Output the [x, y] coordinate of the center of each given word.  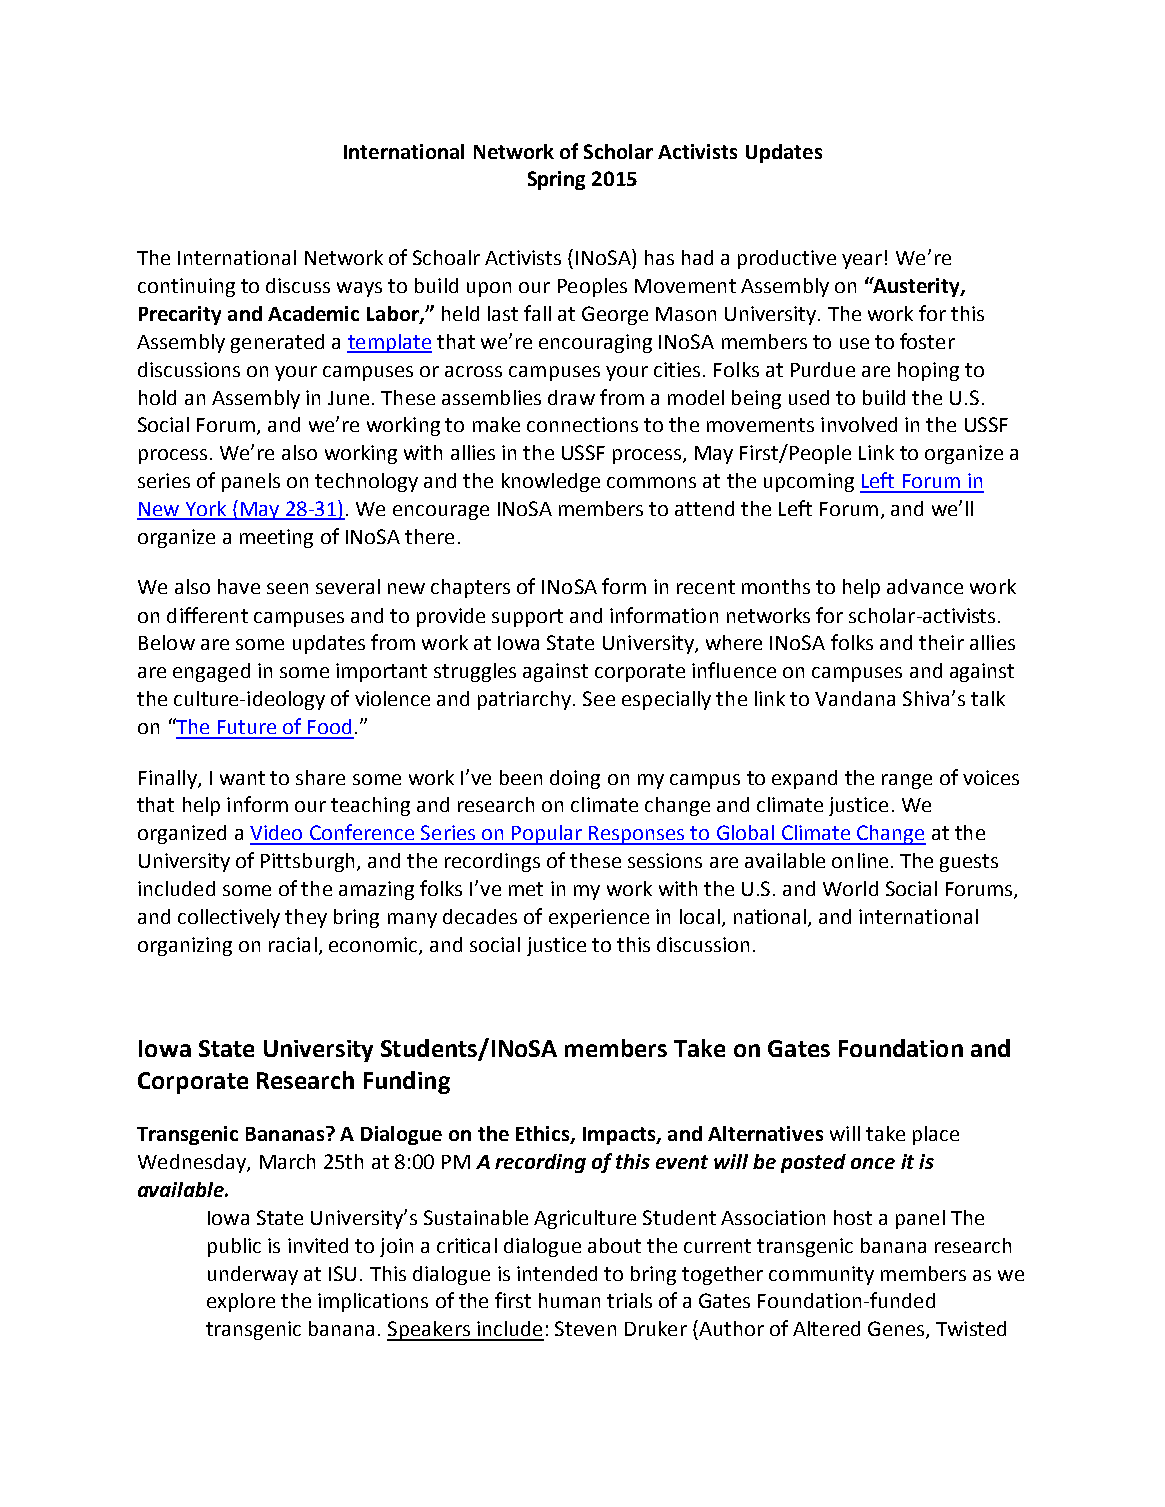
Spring [556, 180]
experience [599, 918]
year [862, 261]
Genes [897, 1330]
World [850, 888]
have [239, 586]
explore [241, 1302]
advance [925, 586]
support [527, 618]
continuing [186, 287]
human [569, 1300]
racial [293, 944]
